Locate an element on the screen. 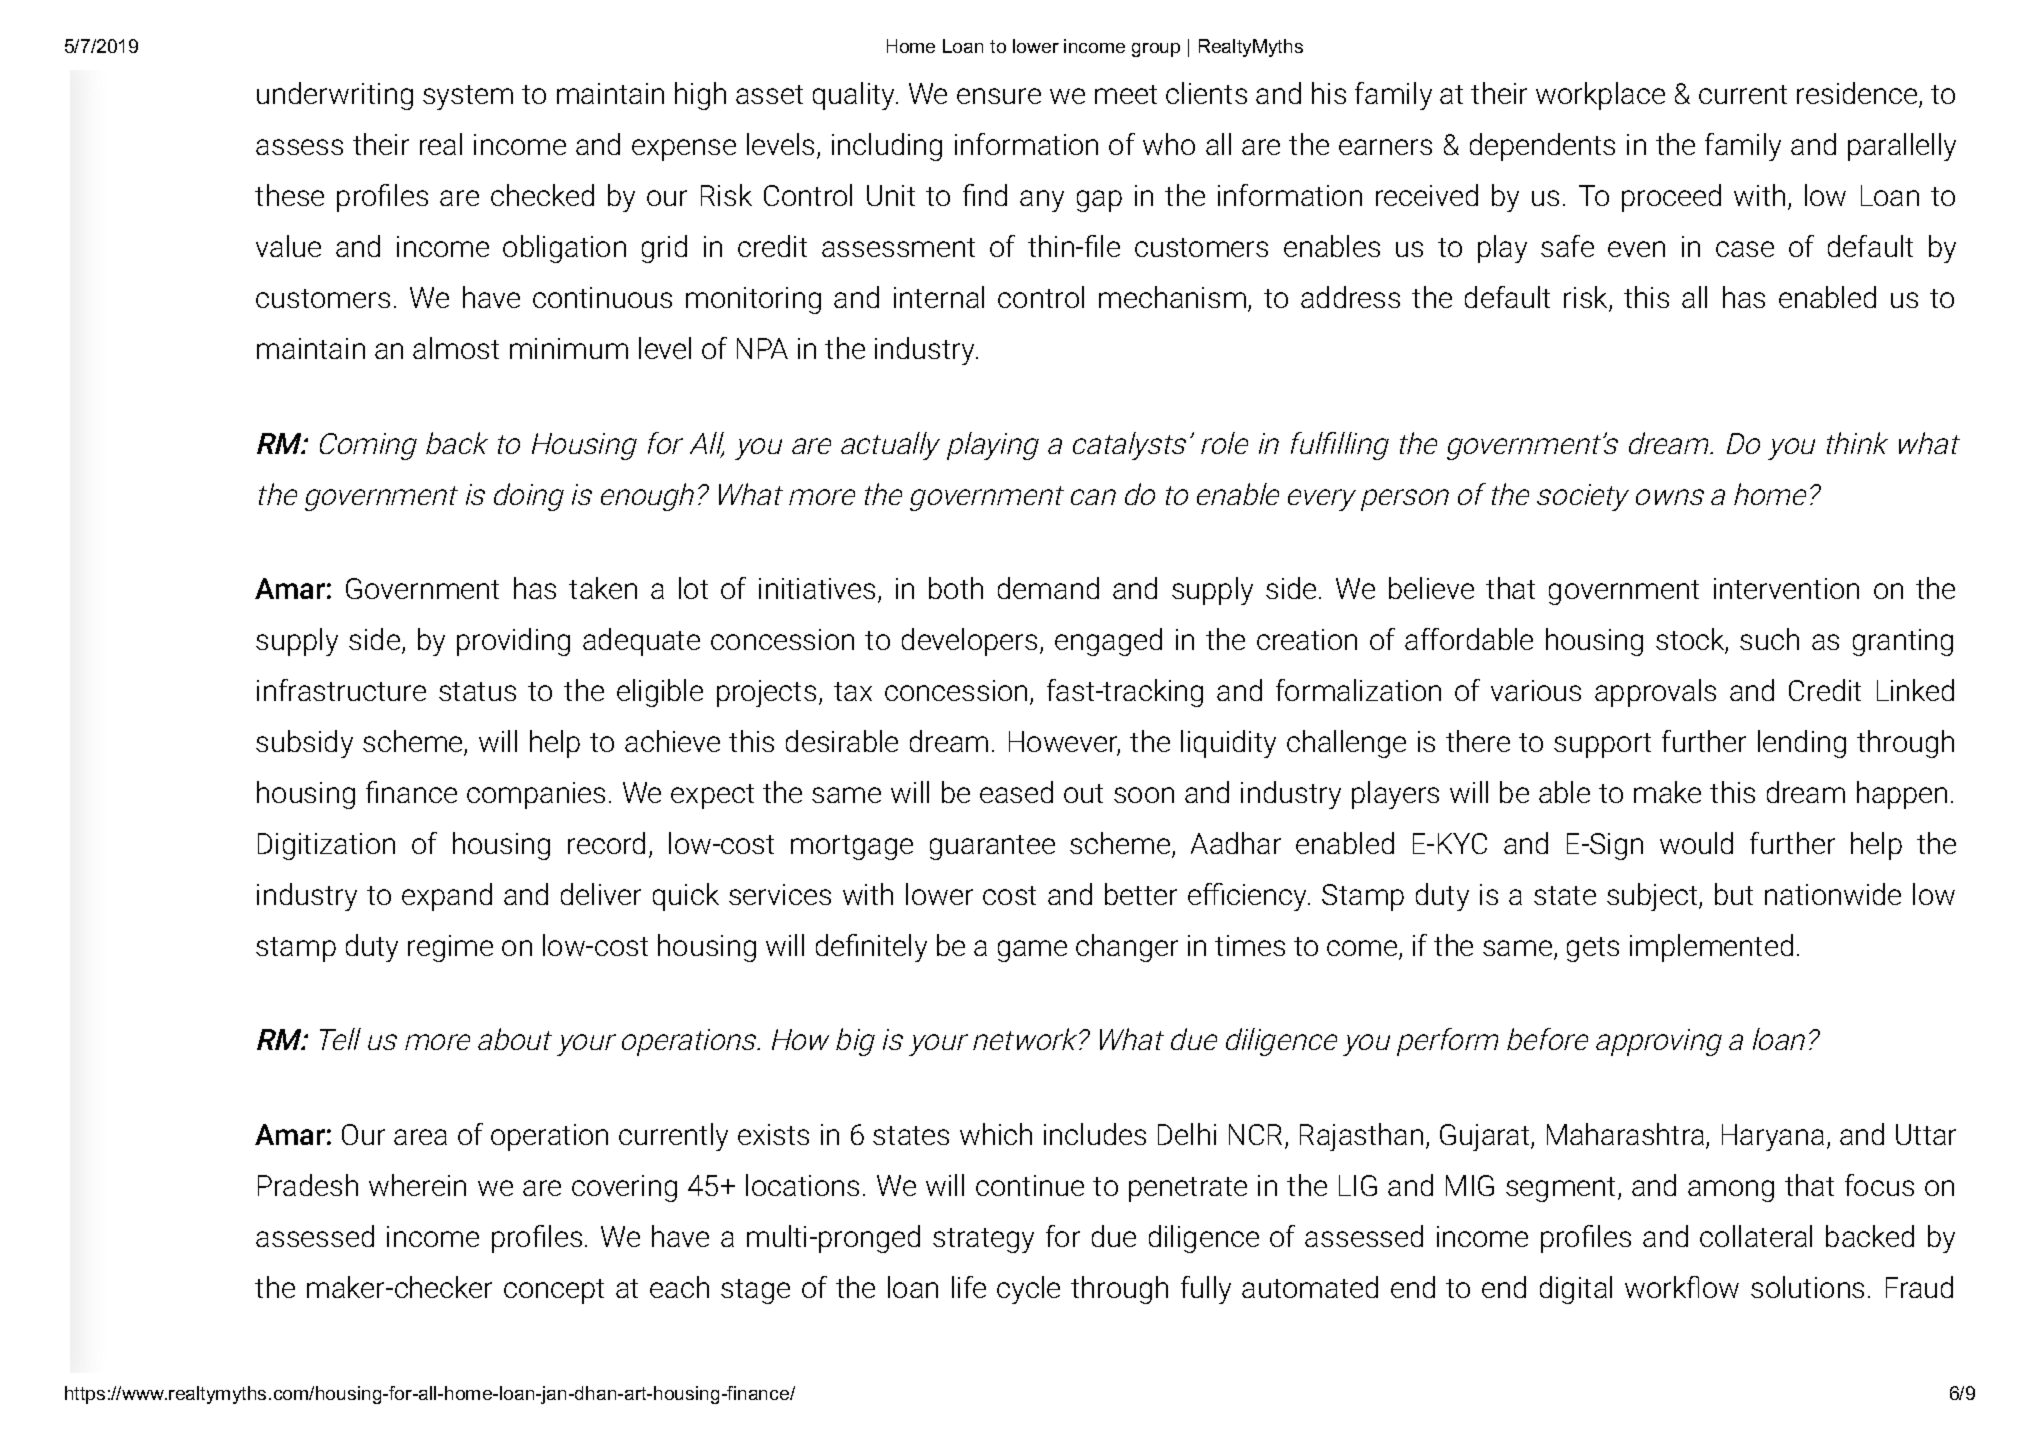  meet is located at coordinates (1126, 94).
